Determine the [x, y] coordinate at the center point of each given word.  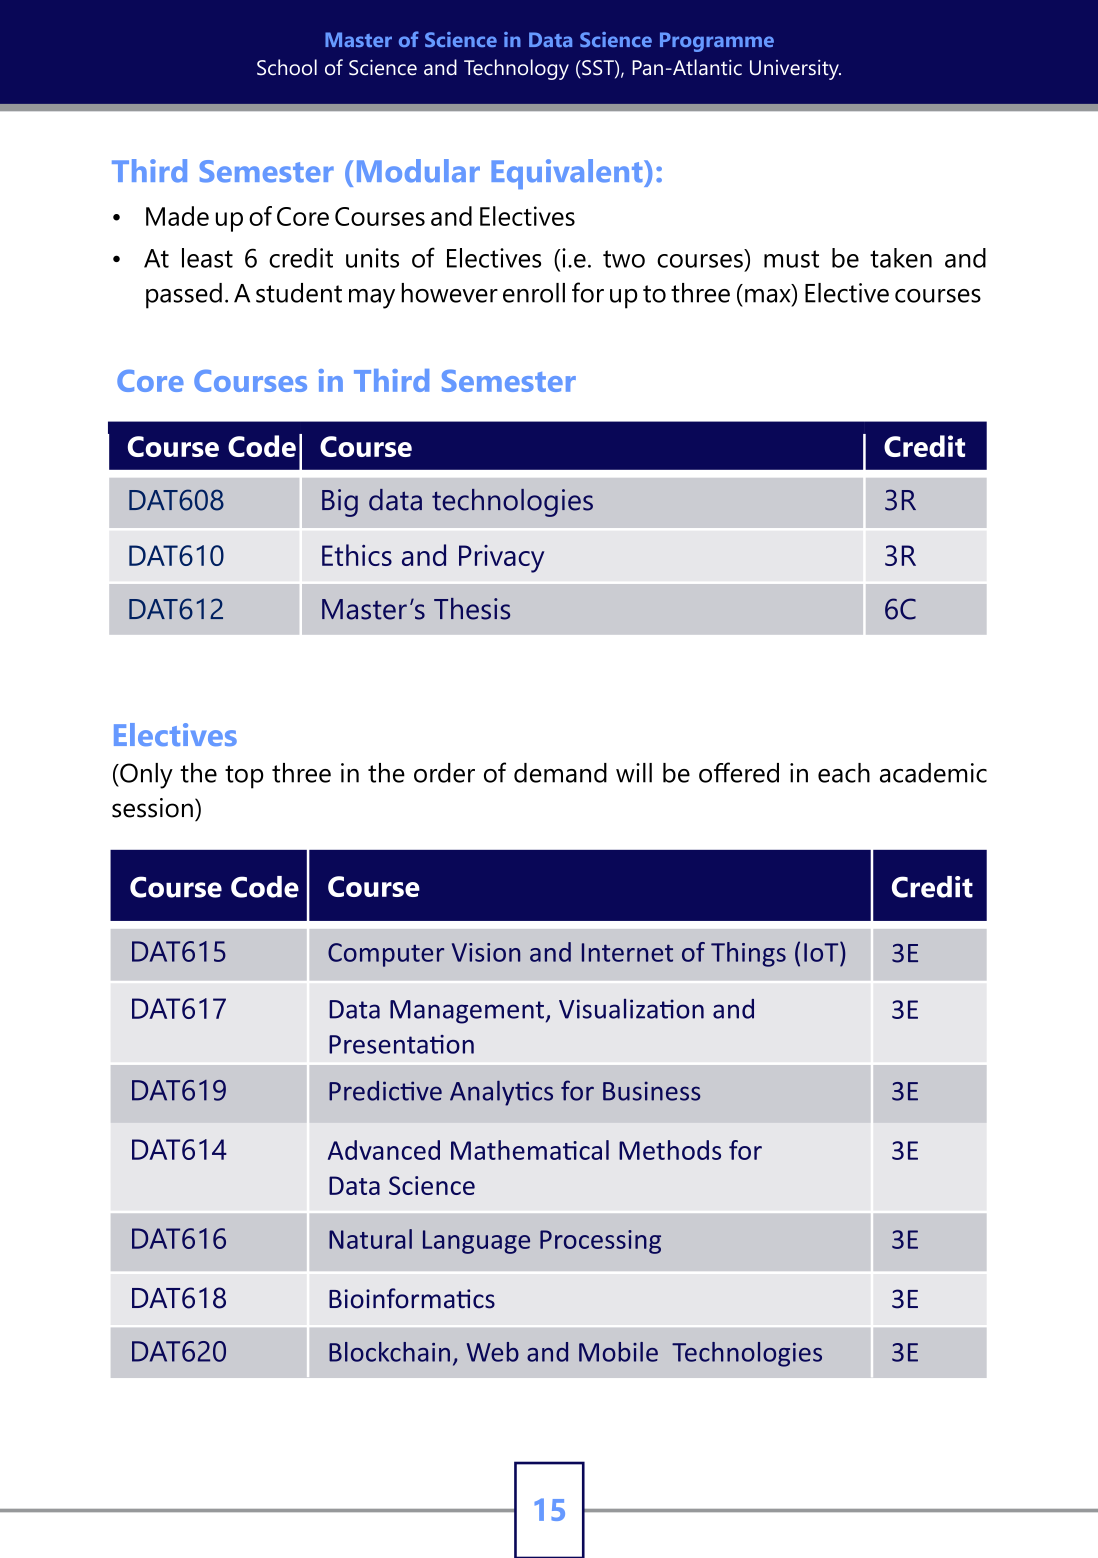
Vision [486, 952]
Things [748, 954]
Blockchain [389, 1352]
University [795, 69]
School [287, 67]
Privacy [501, 559]
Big [340, 503]
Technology [516, 69]
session [152, 808]
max [769, 297]
